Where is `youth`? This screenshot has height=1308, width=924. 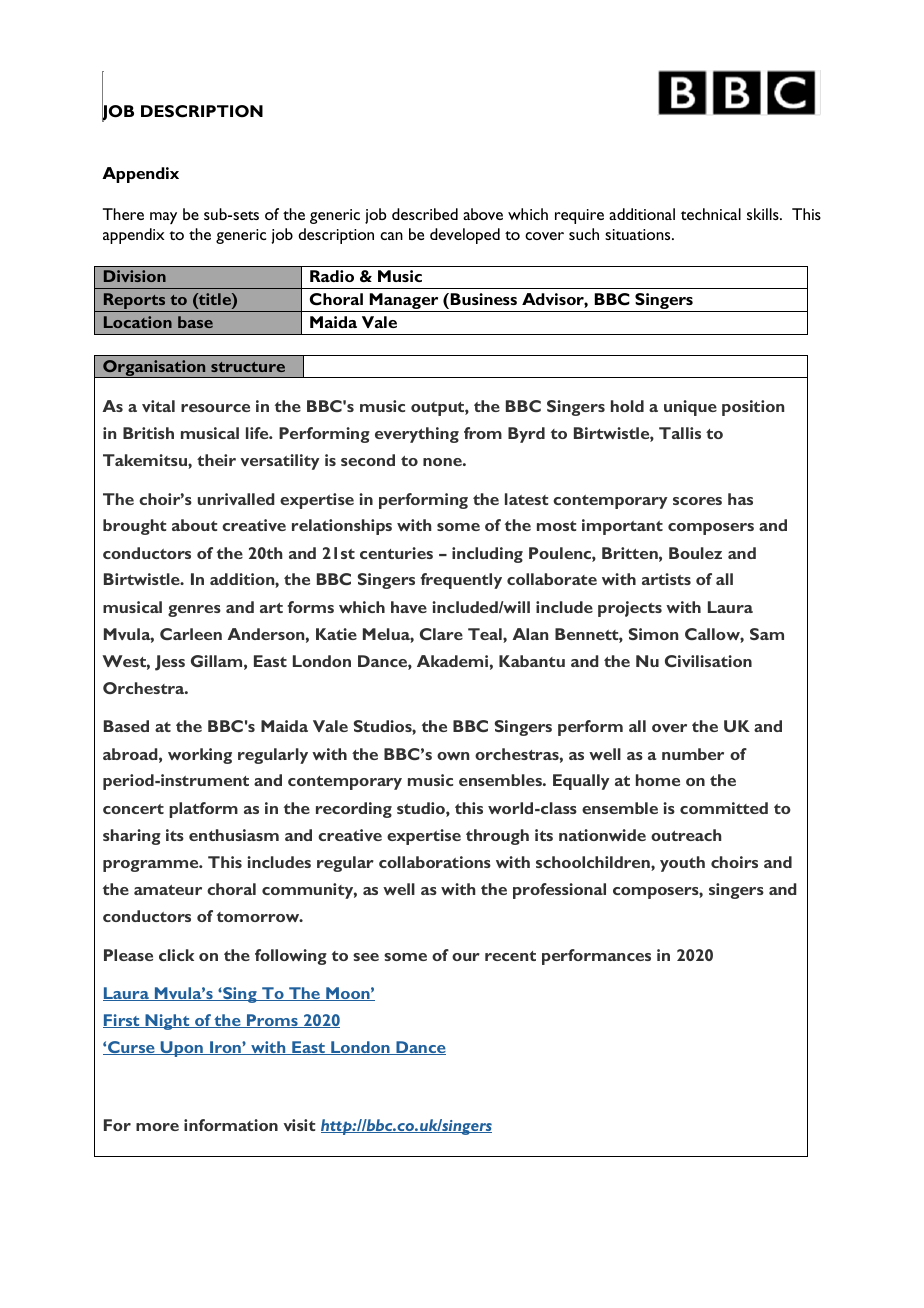
youth is located at coordinates (682, 864).
